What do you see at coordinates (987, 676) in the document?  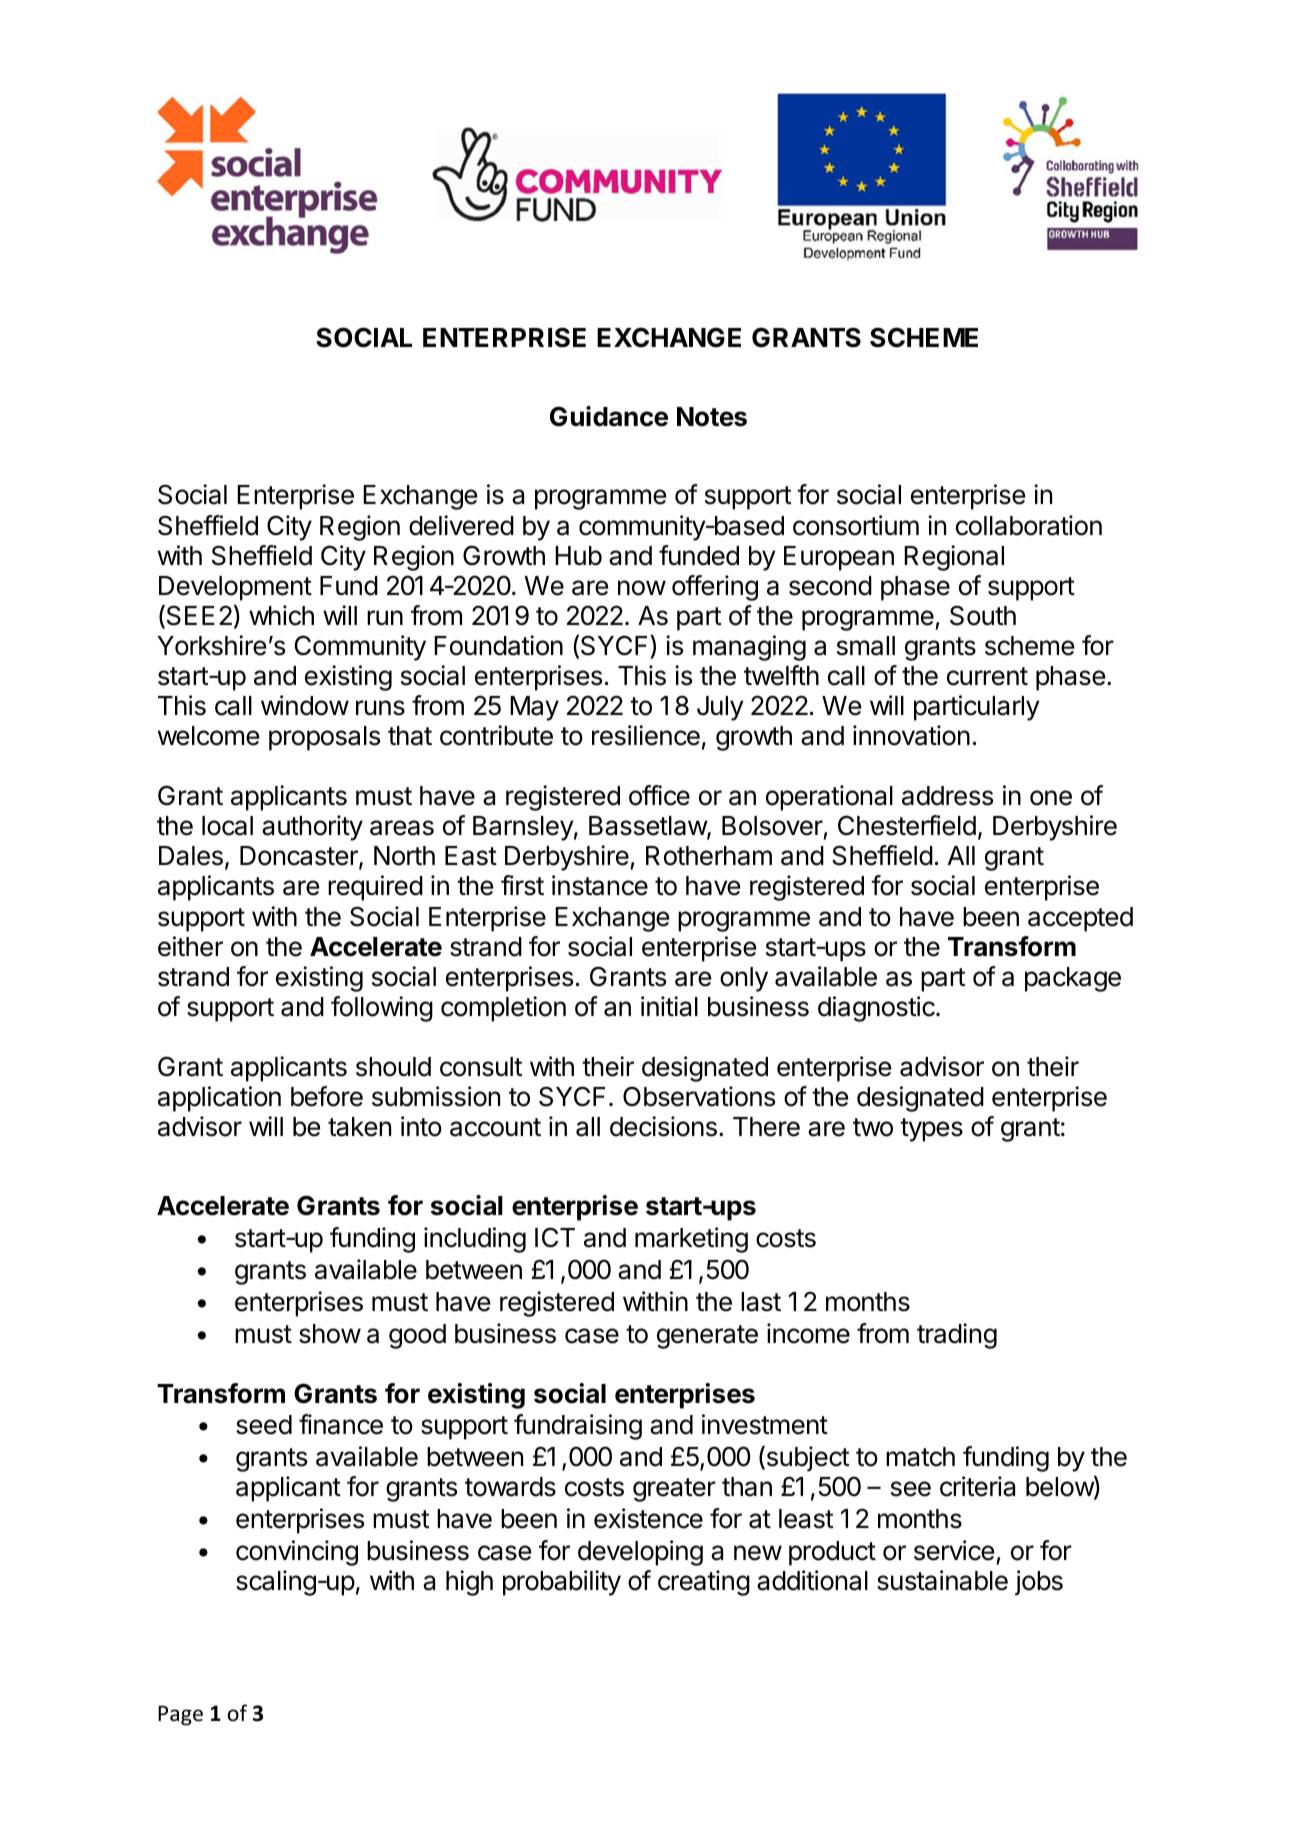 I see `current` at bounding box center [987, 676].
